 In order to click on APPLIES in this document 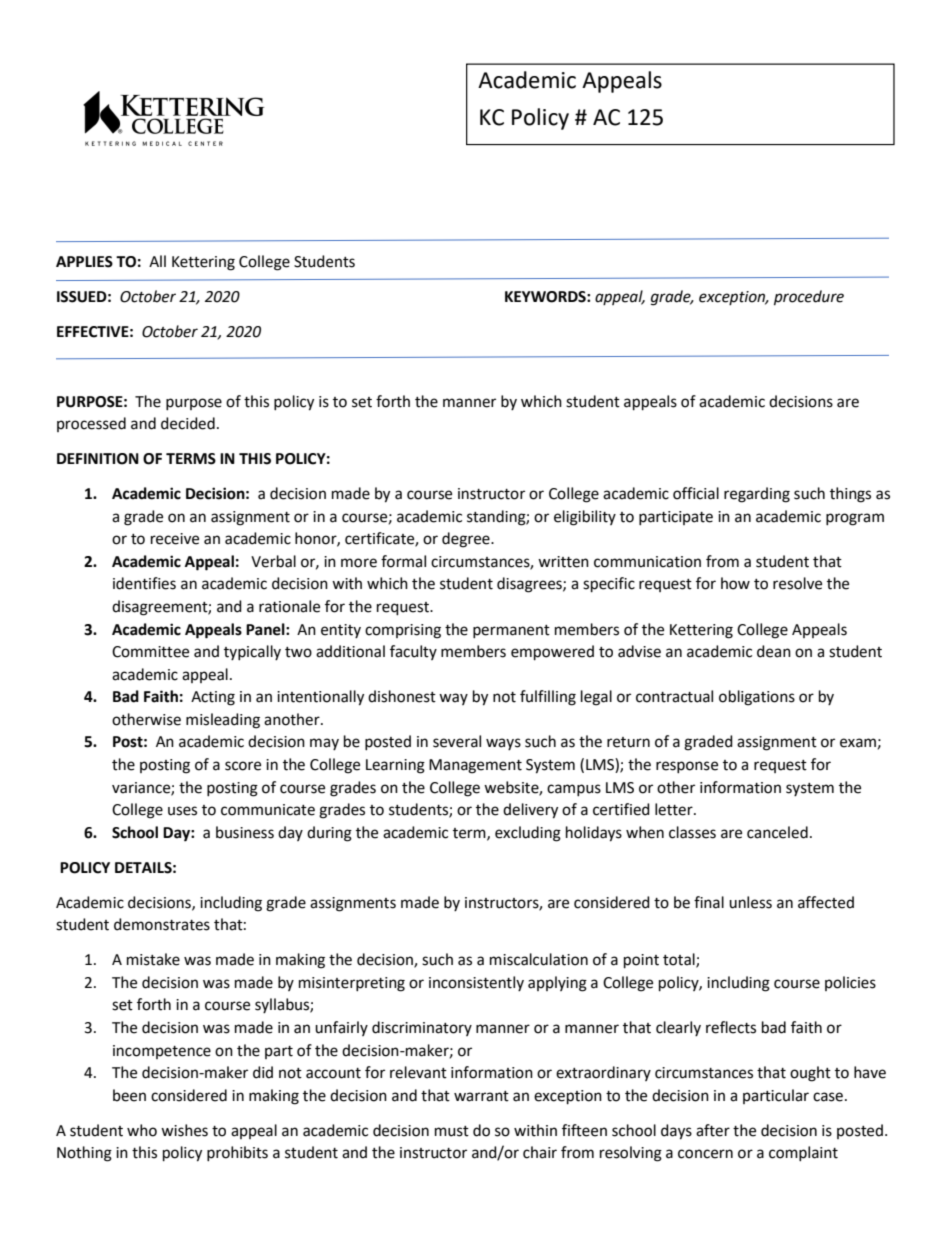, I will do `click(84, 262)`.
